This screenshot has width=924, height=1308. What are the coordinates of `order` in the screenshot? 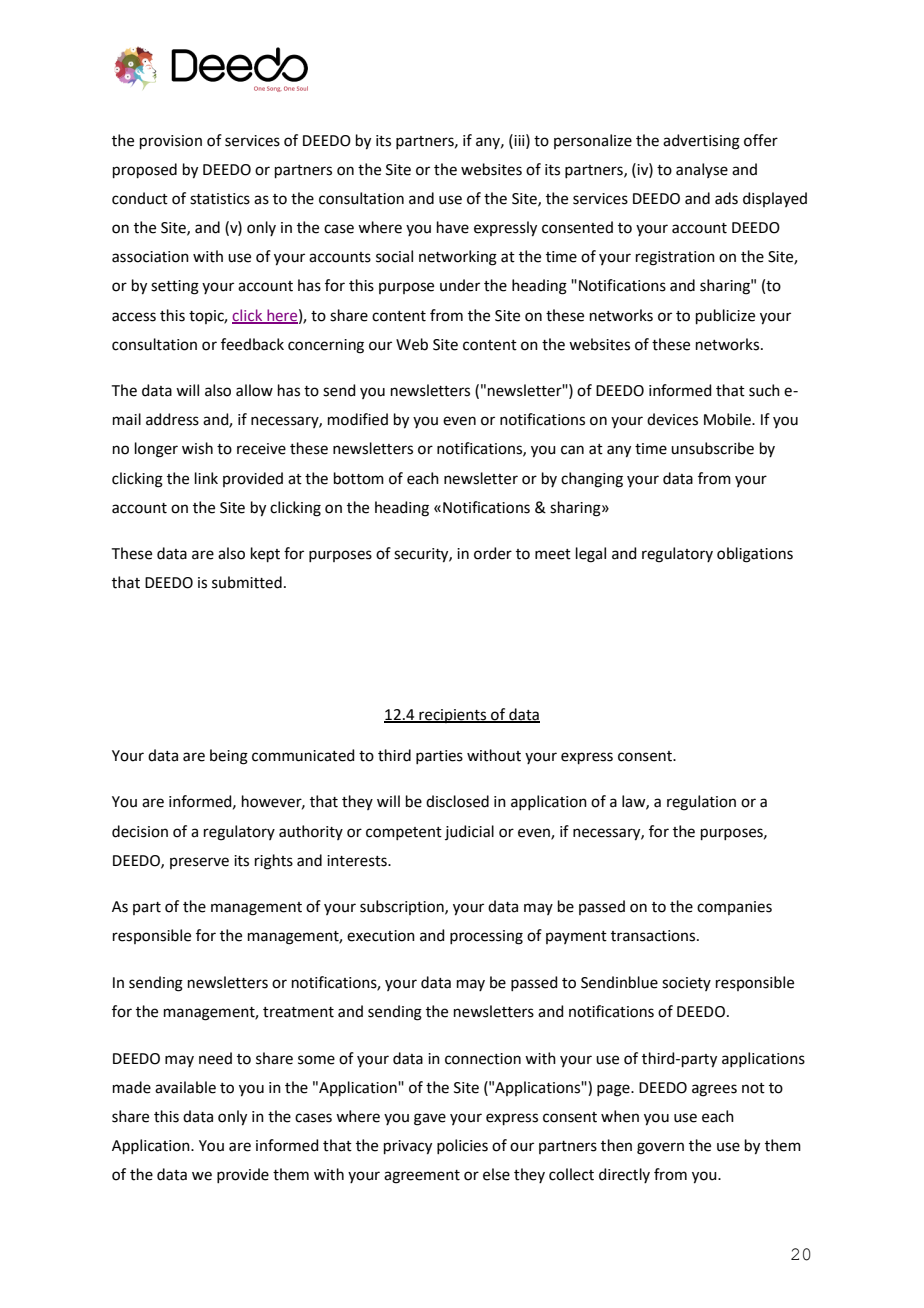 It's located at (493, 553).
